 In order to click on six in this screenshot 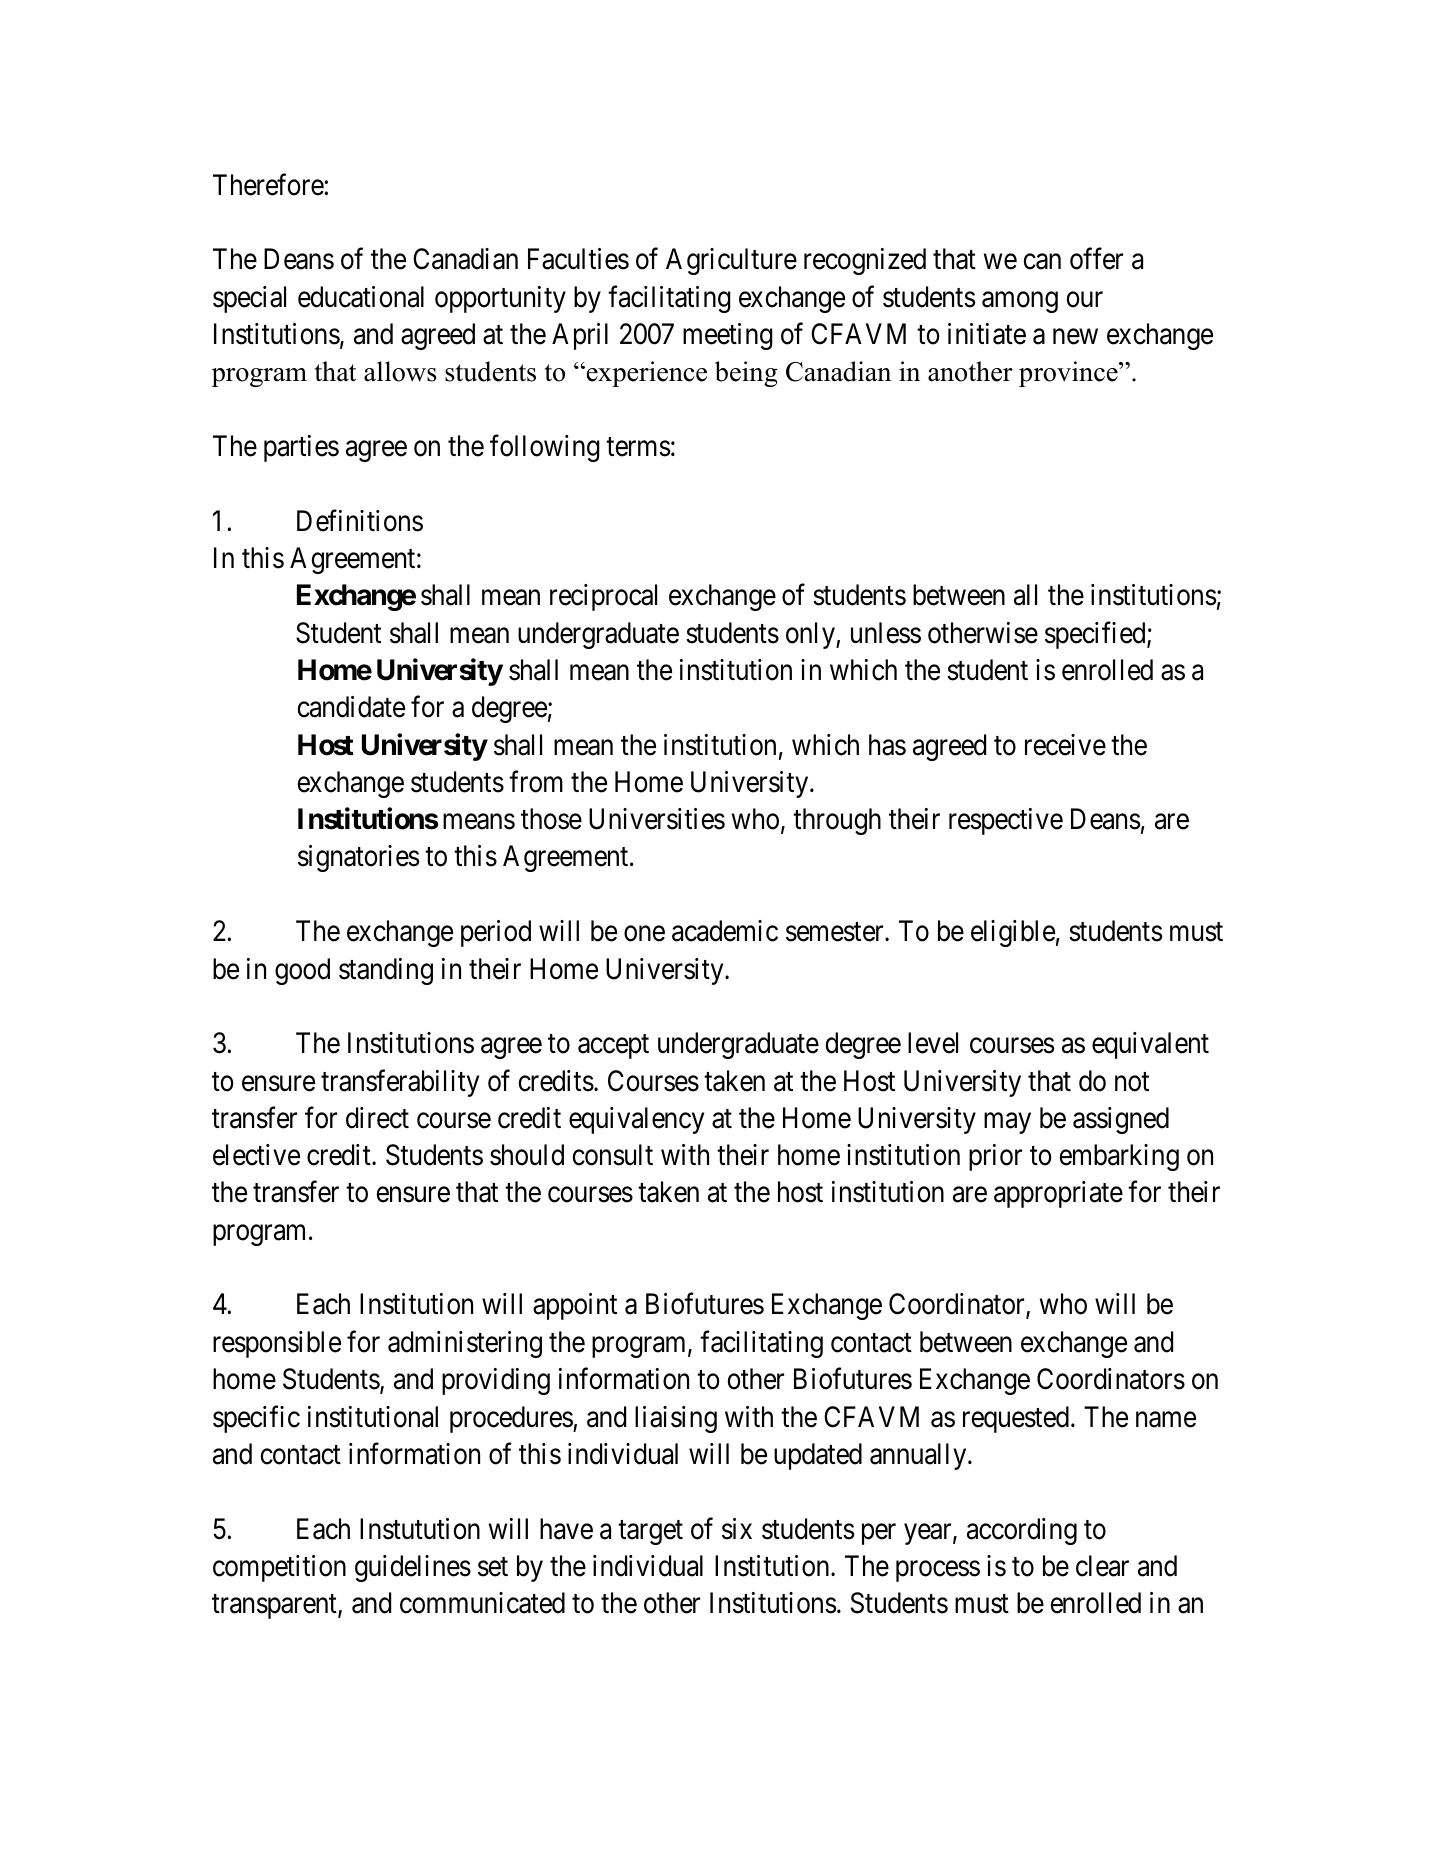, I will do `click(737, 1529)`.
